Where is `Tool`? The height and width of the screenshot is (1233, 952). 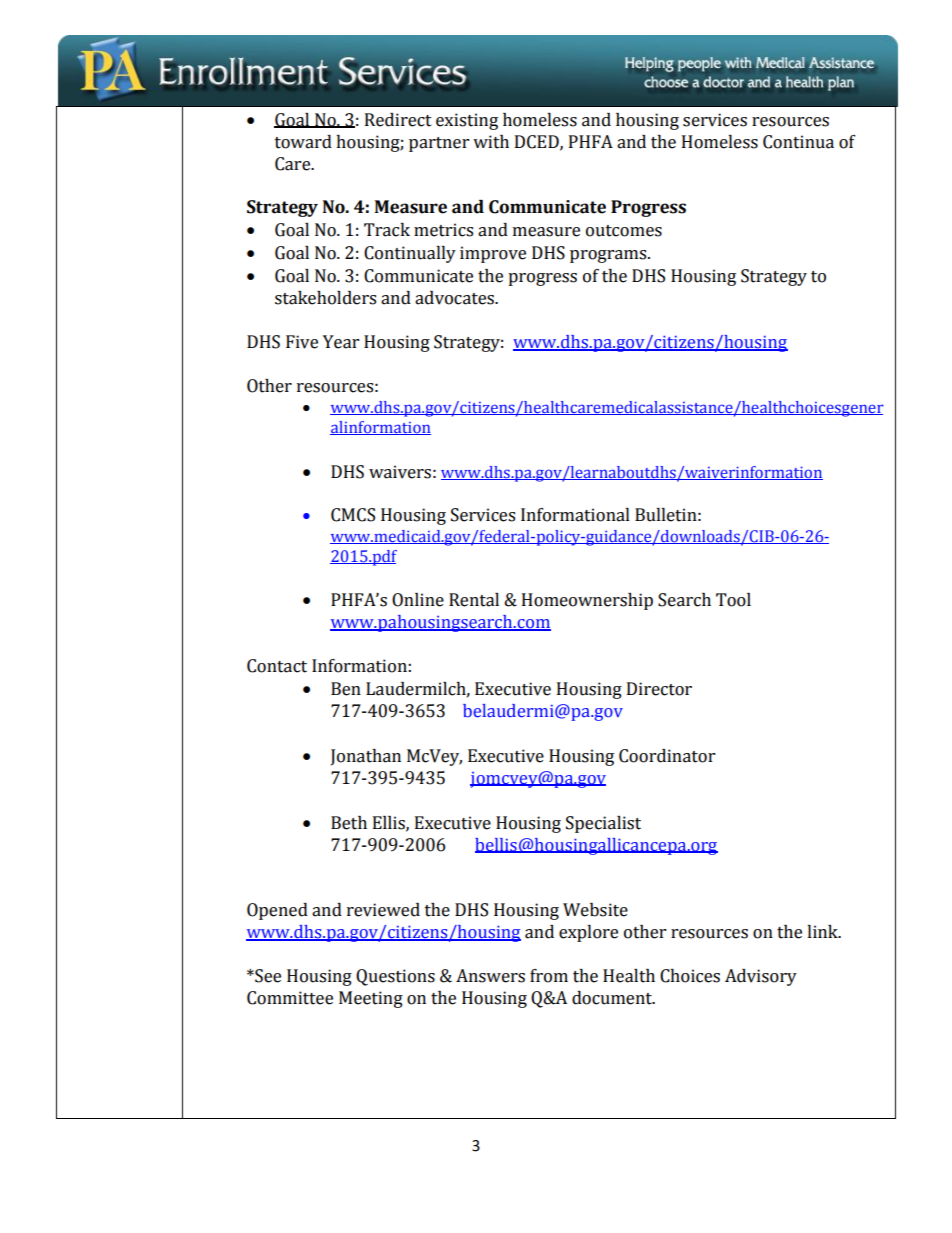 Tool is located at coordinates (733, 600).
